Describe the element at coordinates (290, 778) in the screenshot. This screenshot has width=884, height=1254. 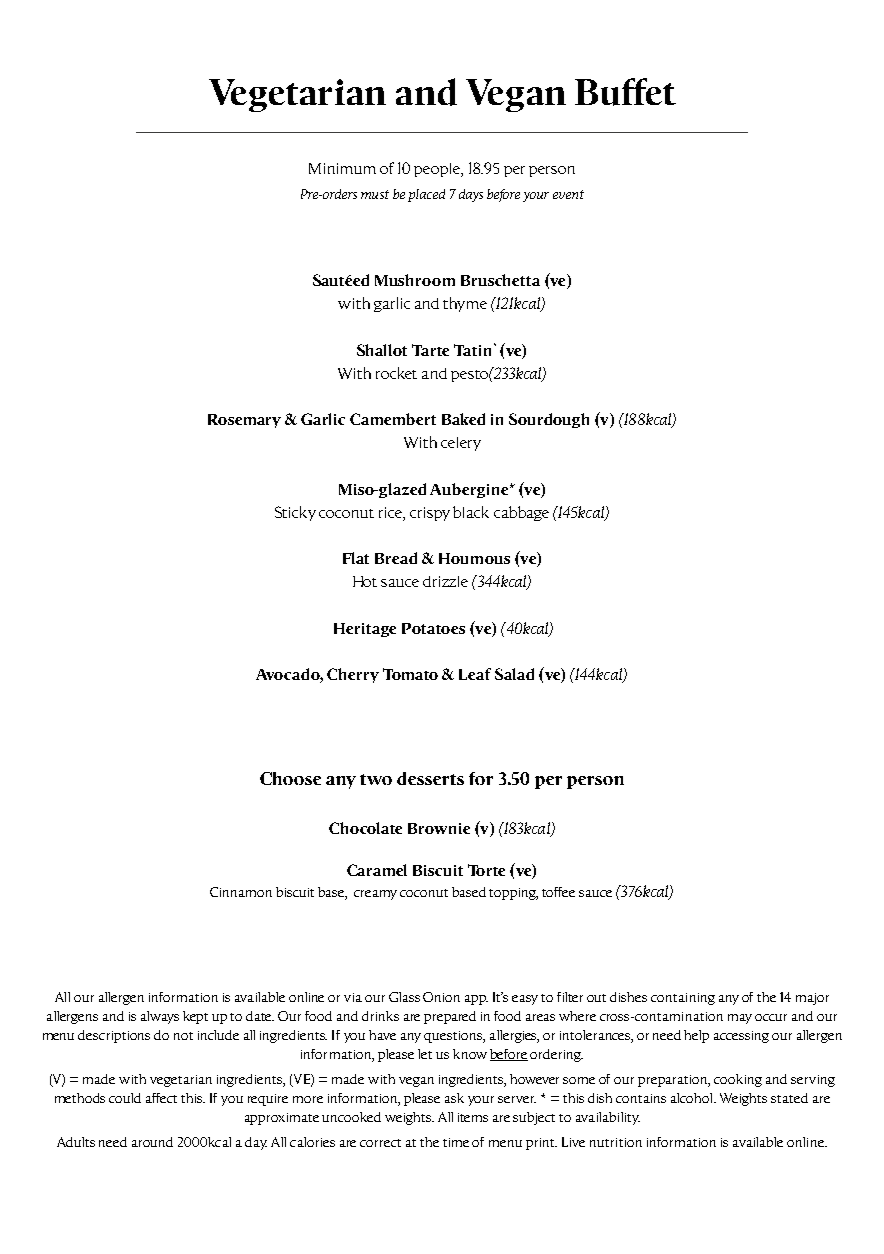
I see `Choose` at that location.
